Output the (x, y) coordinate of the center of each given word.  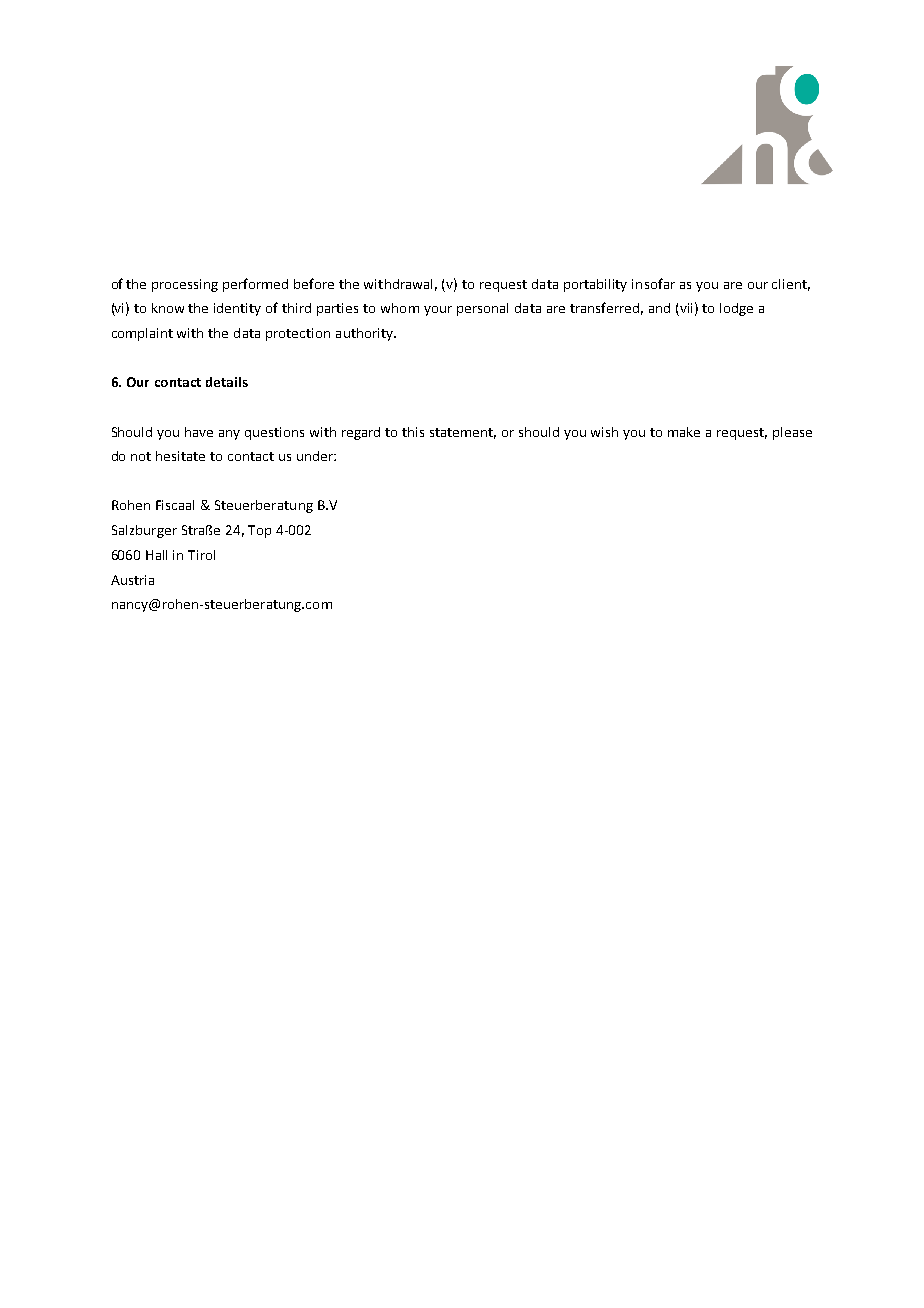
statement (463, 433)
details (227, 382)
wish (604, 432)
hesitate (180, 456)
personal (482, 309)
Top (259, 531)
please (792, 433)
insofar (653, 283)
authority (366, 334)
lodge (736, 309)
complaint (142, 334)
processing (185, 285)
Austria (132, 580)
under (316, 456)
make (684, 432)
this (413, 432)
